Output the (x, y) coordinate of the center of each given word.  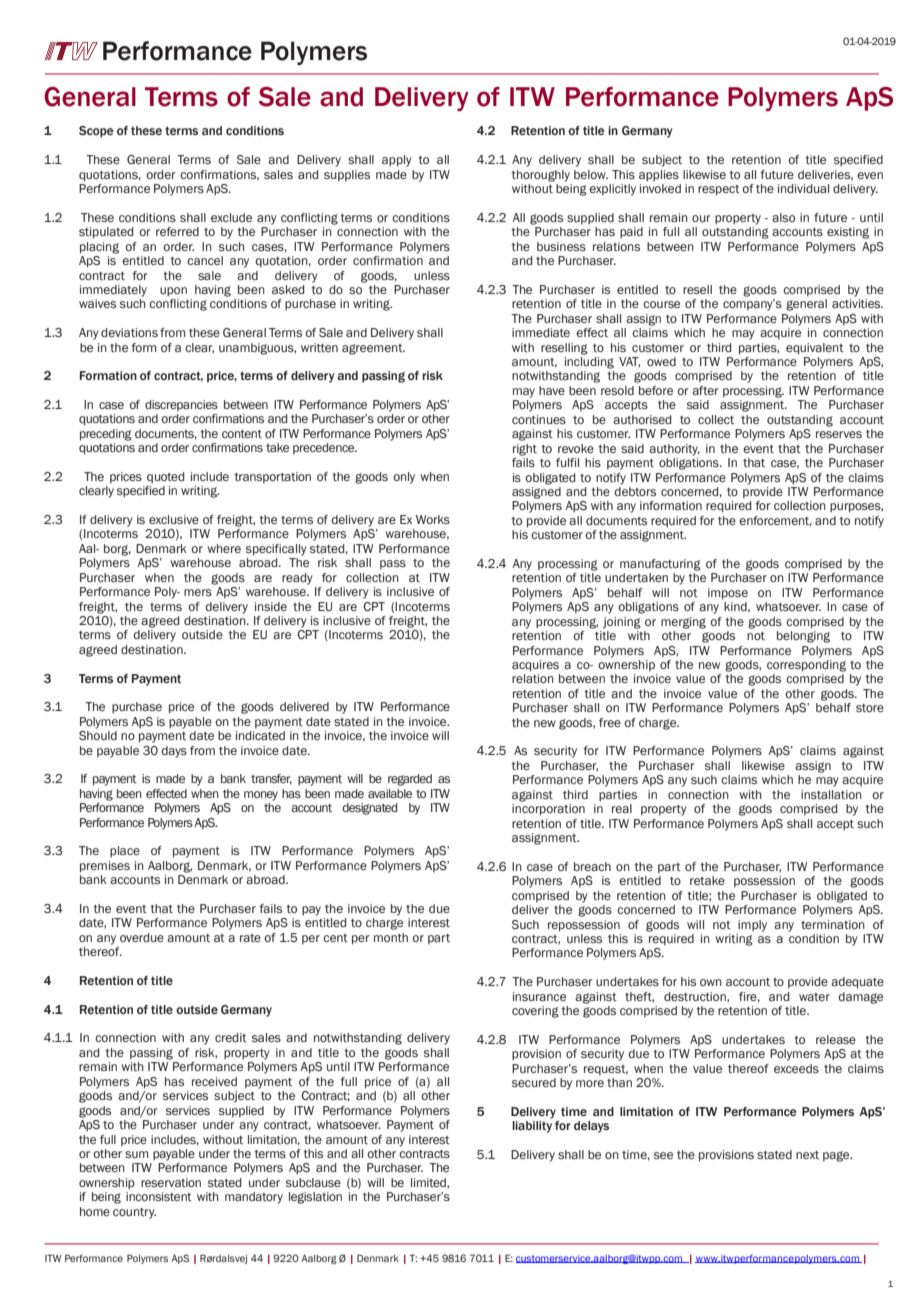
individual (803, 188)
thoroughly (540, 176)
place (125, 851)
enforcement (775, 521)
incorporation (548, 810)
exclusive (174, 519)
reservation (171, 1183)
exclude (231, 217)
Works (433, 519)
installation (831, 794)
